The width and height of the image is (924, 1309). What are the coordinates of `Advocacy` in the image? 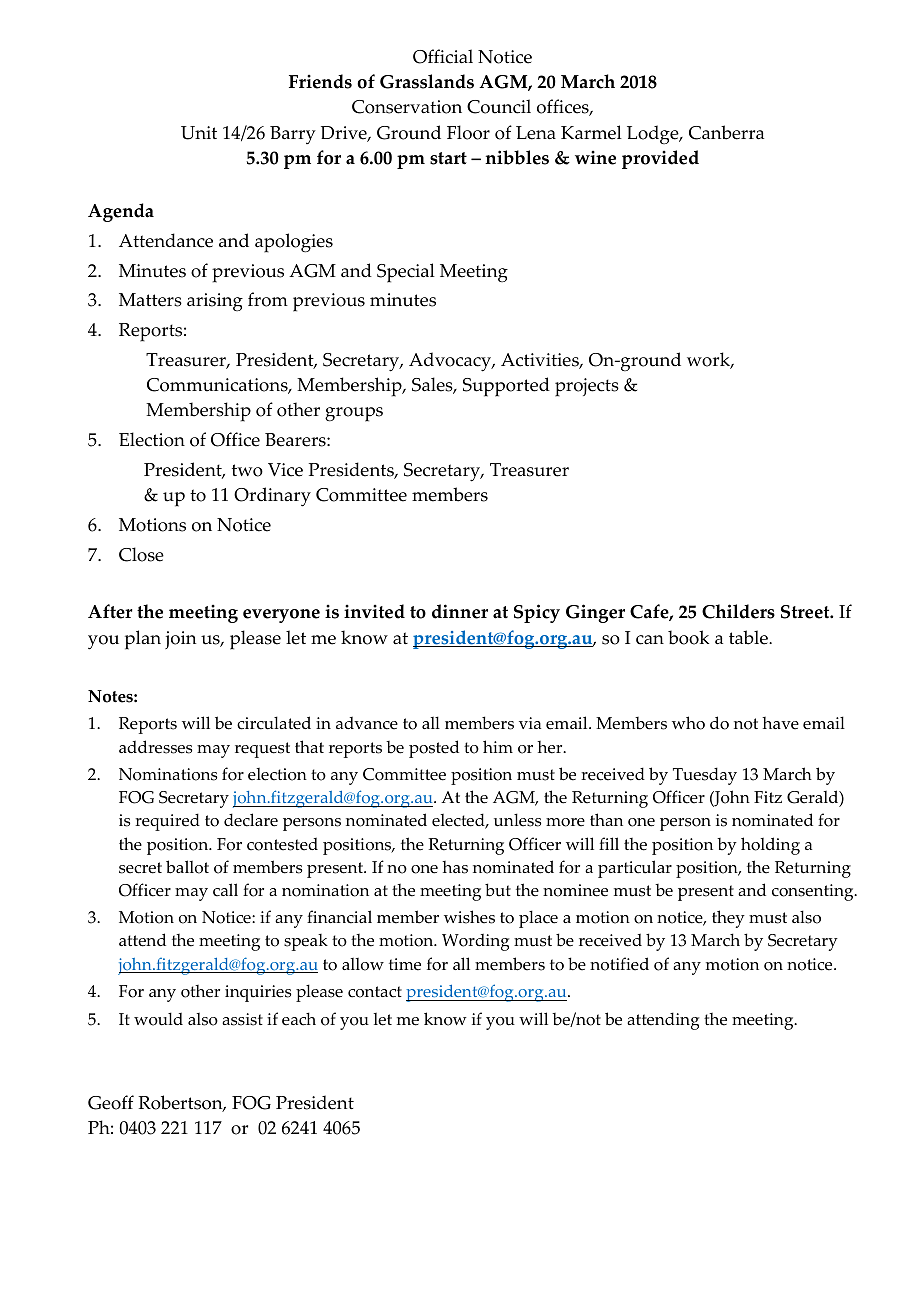 It's located at (451, 362).
